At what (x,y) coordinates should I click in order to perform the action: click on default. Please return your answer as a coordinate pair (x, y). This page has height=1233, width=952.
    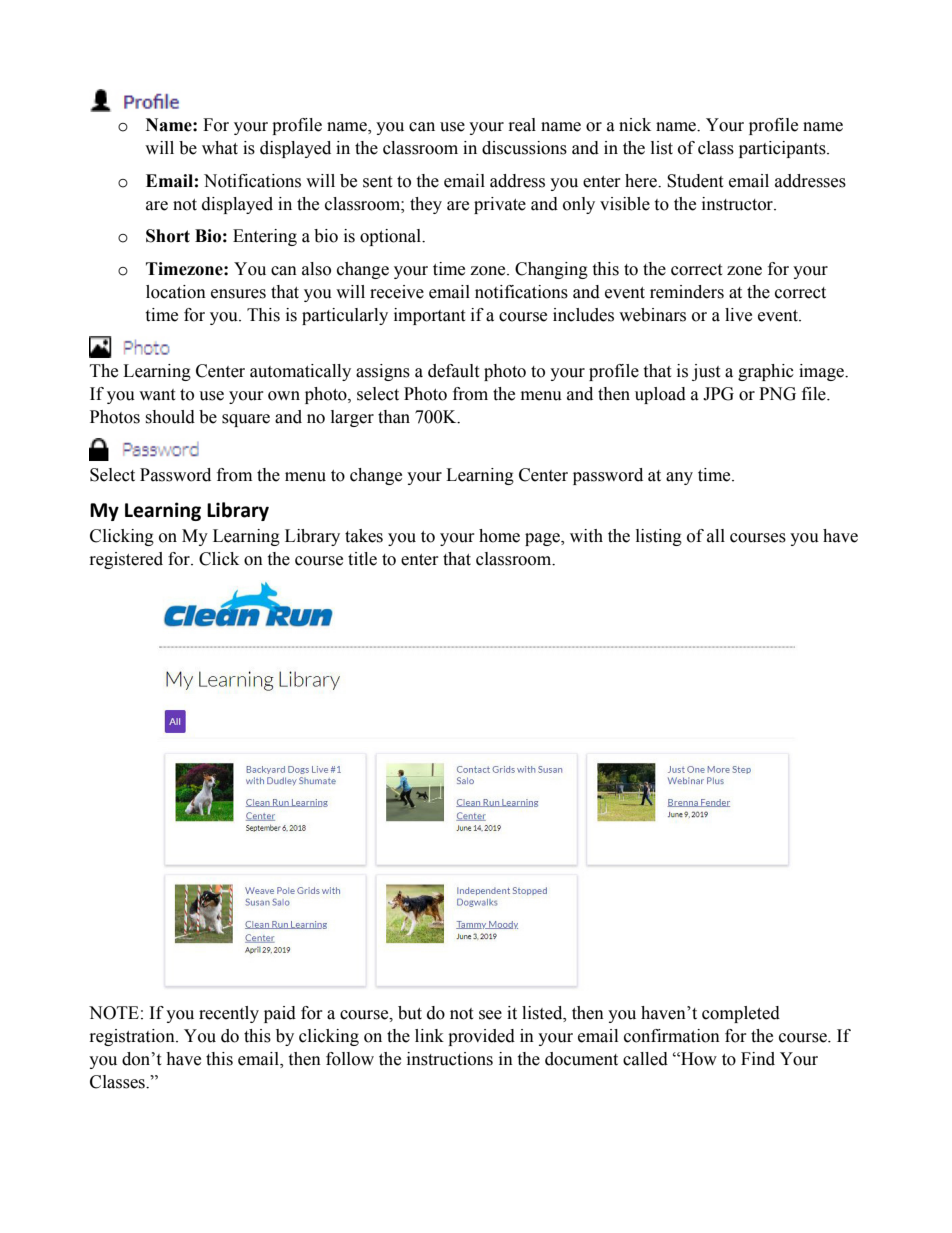
    Looking at the image, I should click on (453, 371).
